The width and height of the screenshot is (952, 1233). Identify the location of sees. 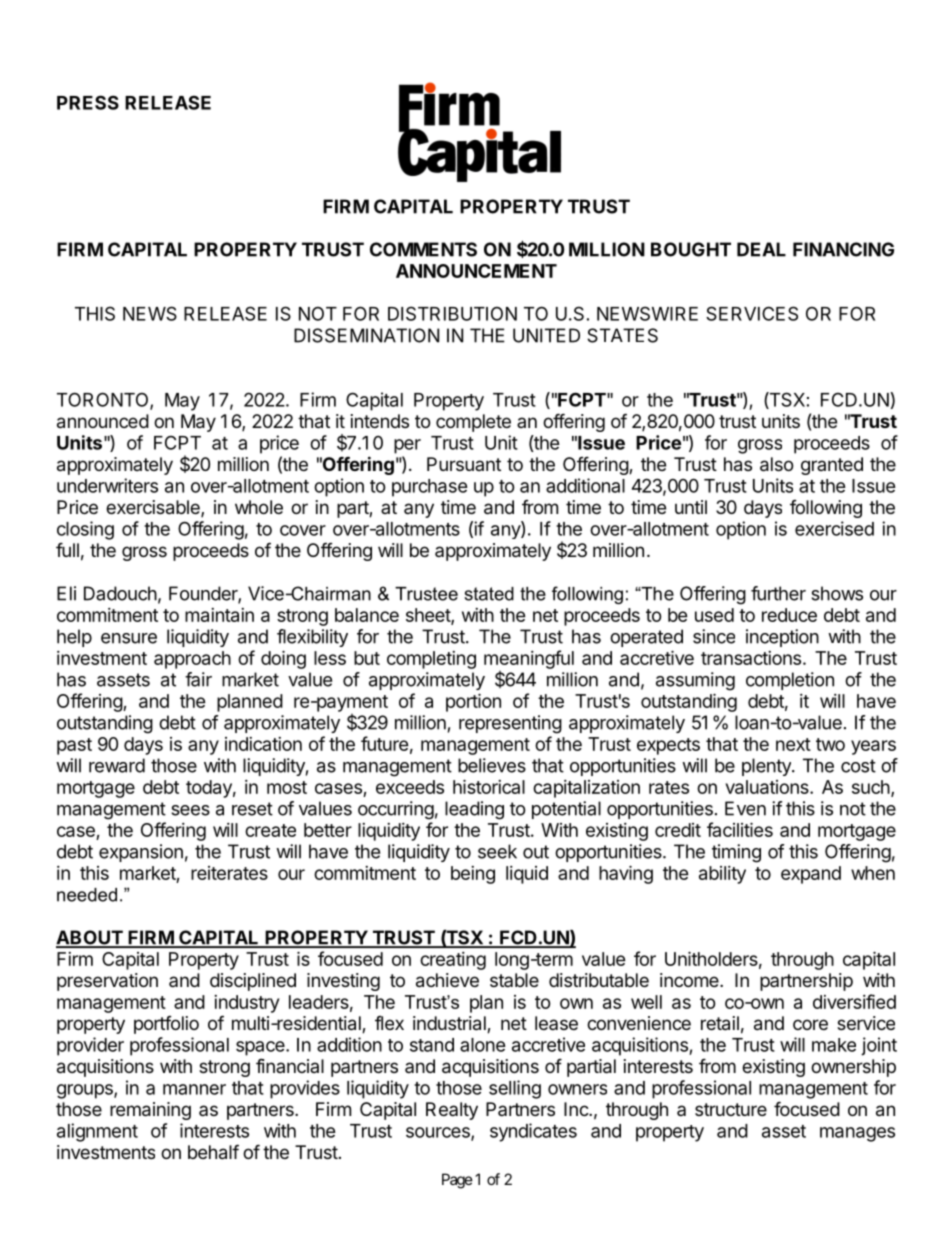
(190, 810).
